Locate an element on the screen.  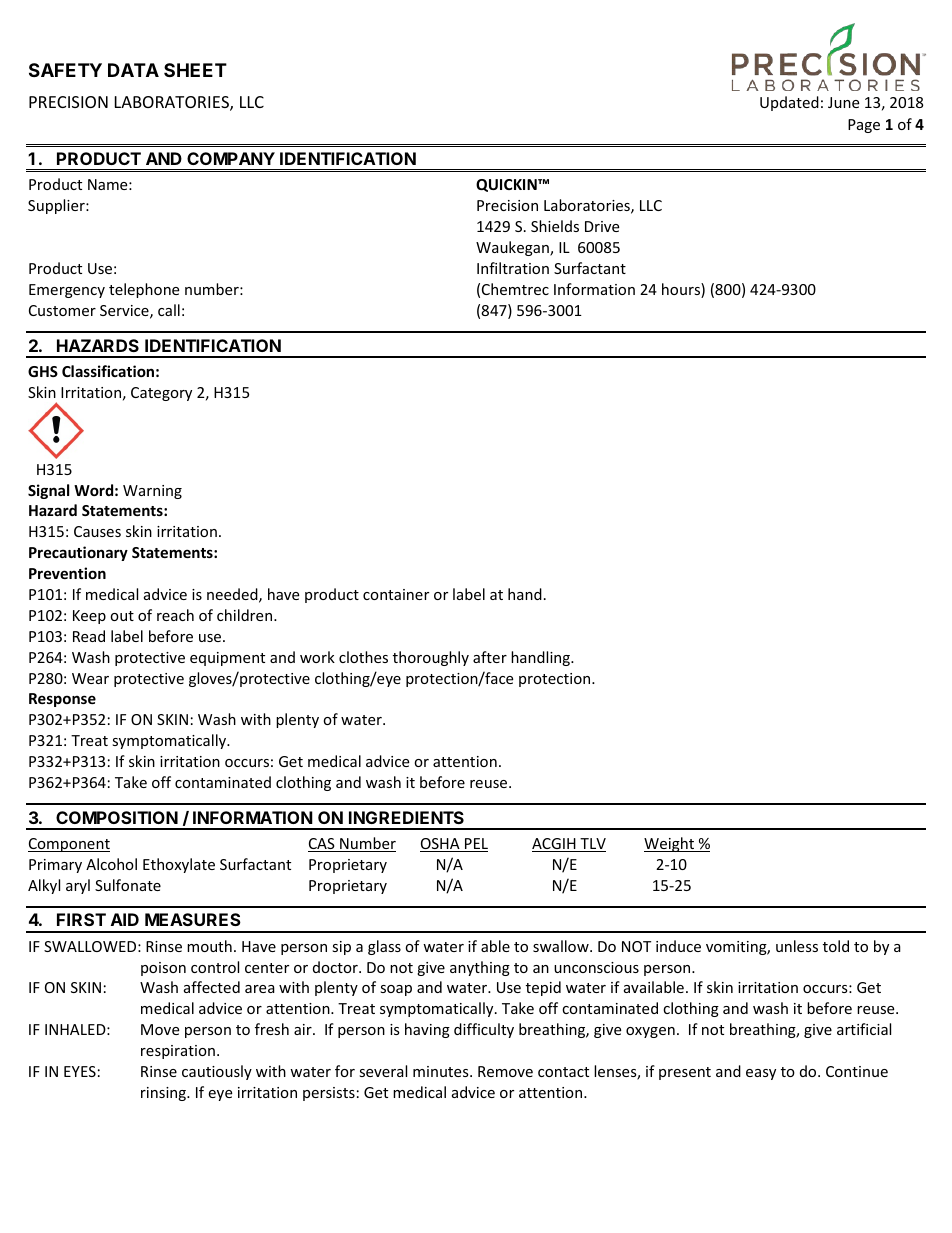
Drive is located at coordinates (602, 226).
